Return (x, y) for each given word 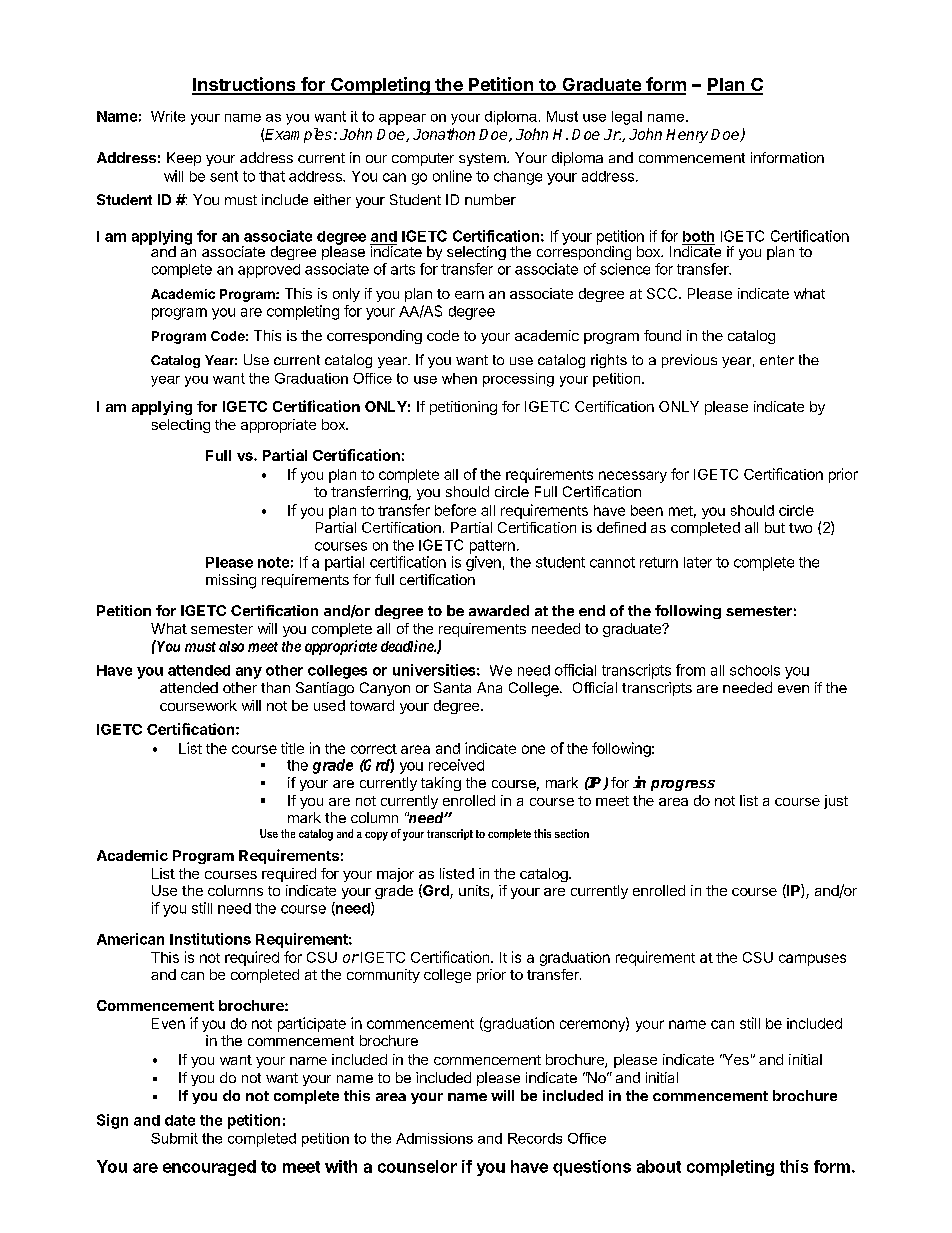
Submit (174, 1138)
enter (777, 360)
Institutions (210, 939)
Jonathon (444, 134)
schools (755, 670)
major (395, 875)
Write (168, 116)
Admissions (434, 1138)
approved (269, 271)
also (231, 646)
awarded (499, 610)
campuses (812, 960)
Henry (687, 136)
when (459, 378)
